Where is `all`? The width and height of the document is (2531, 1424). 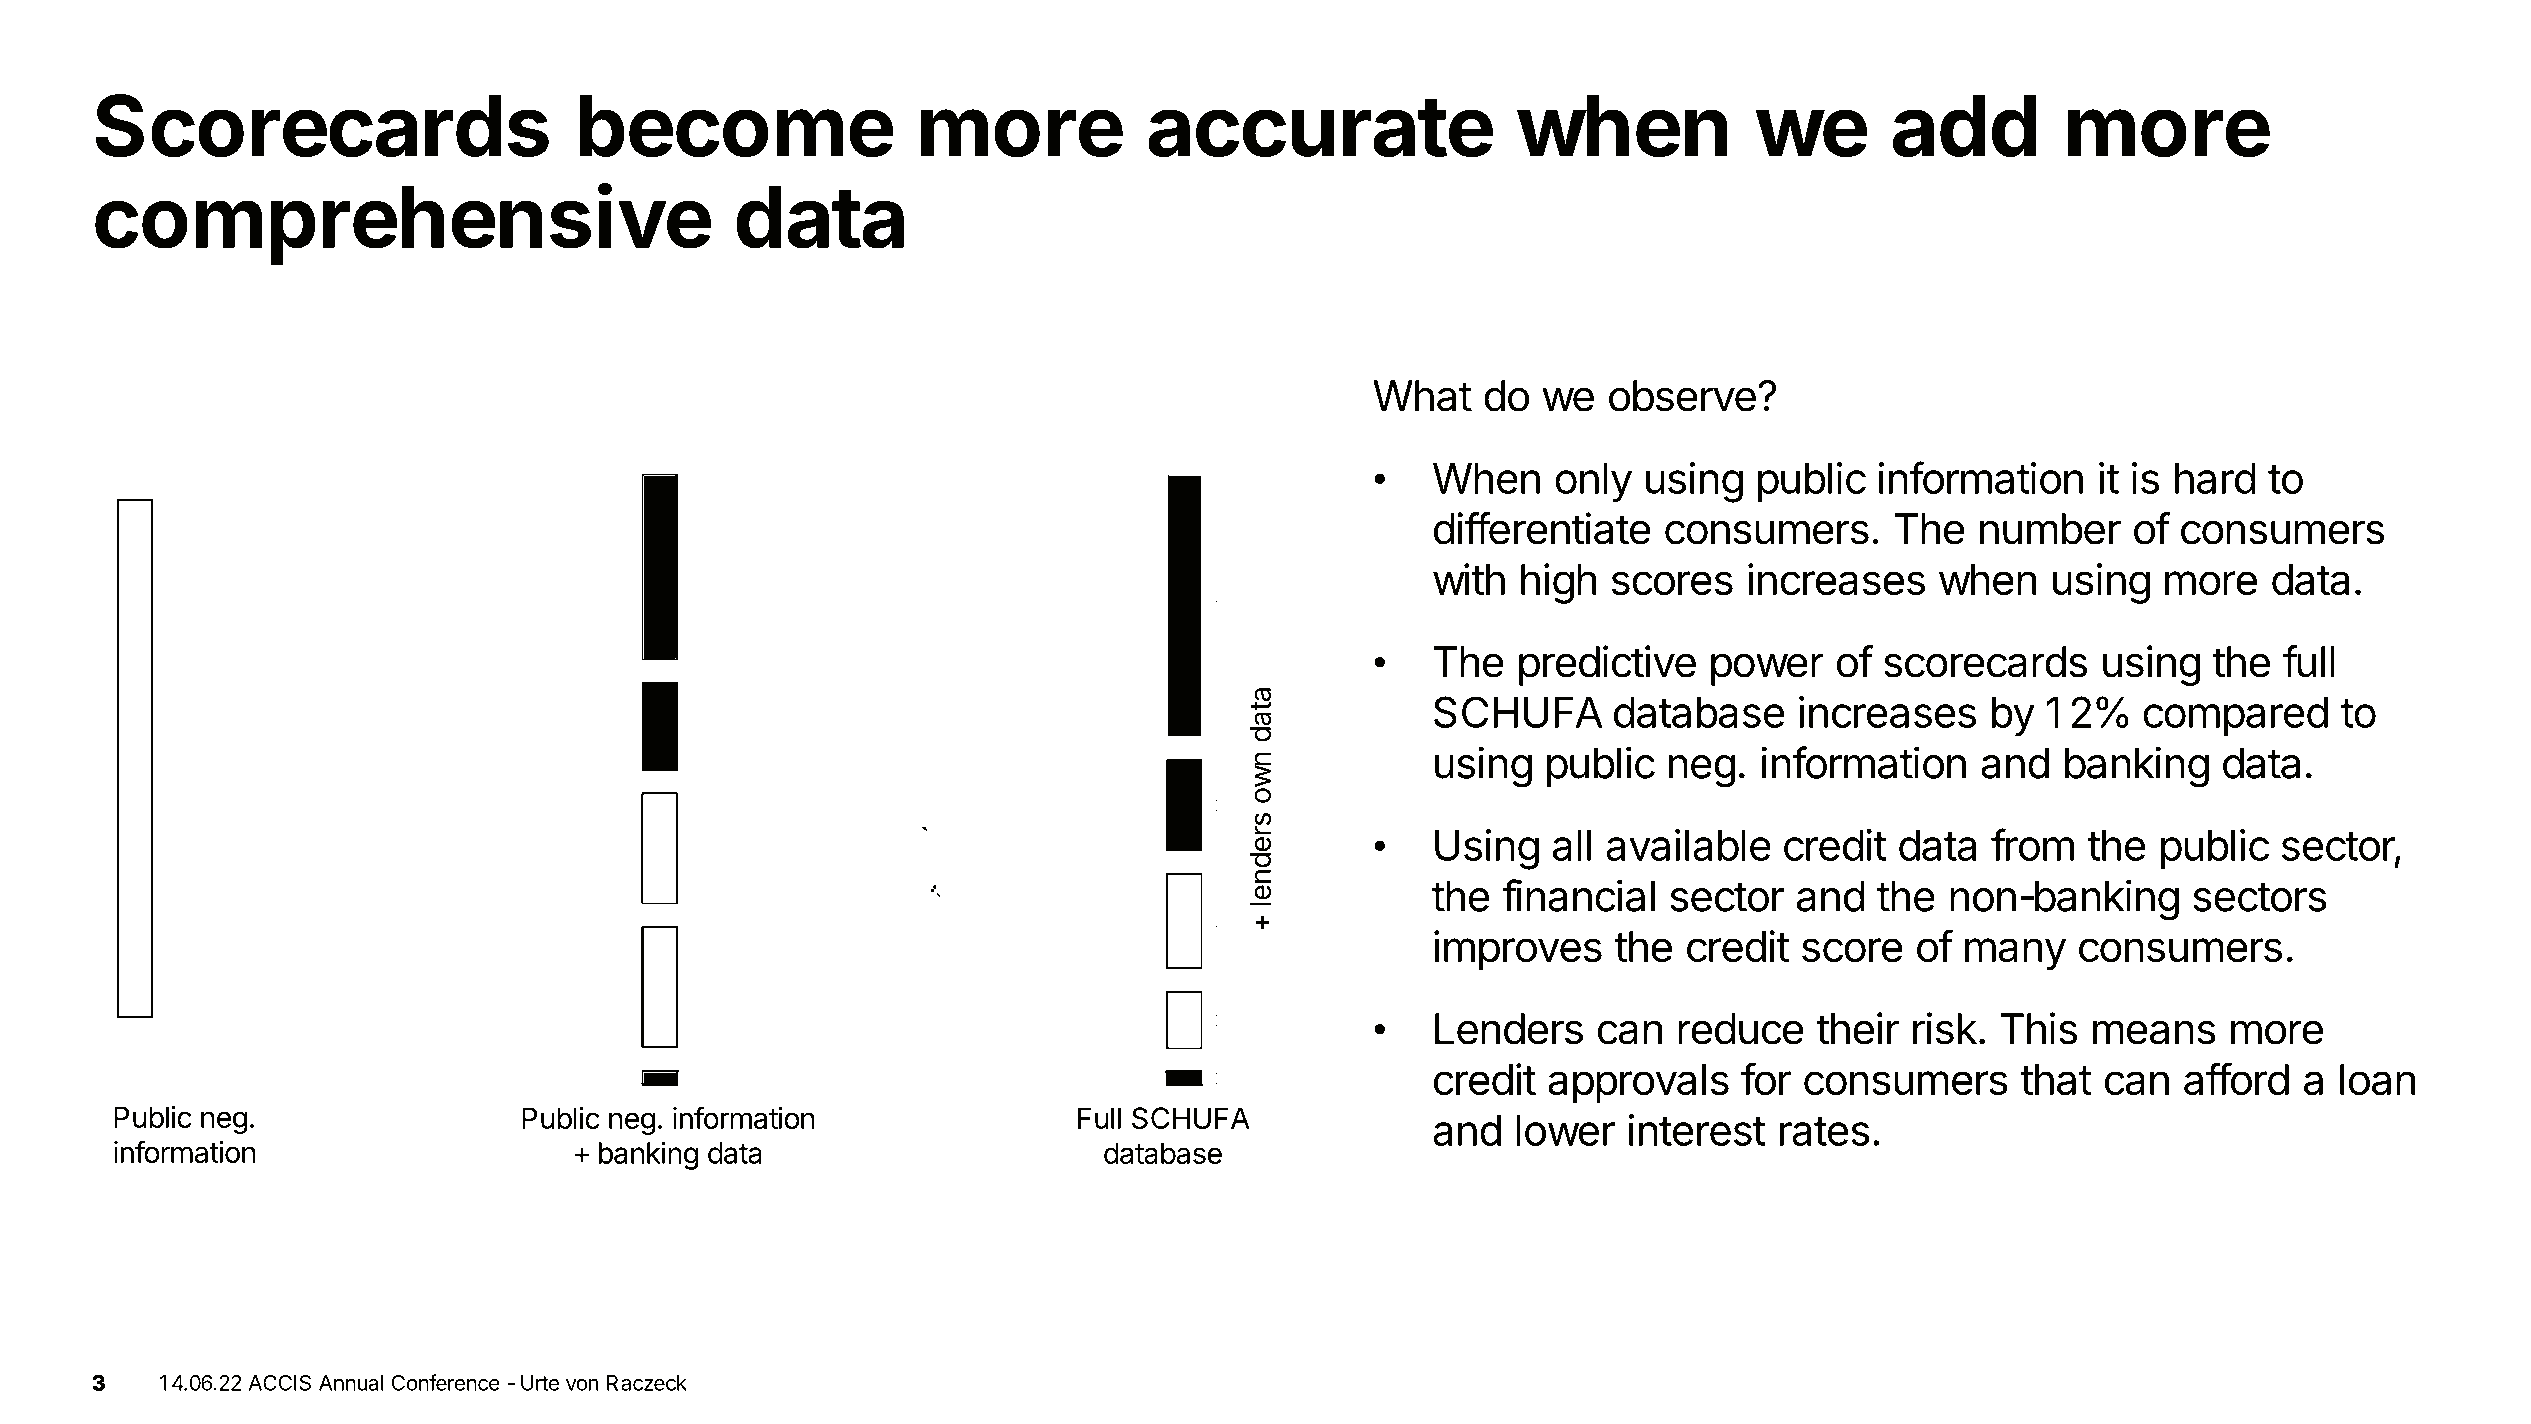
all is located at coordinates (1572, 845).
